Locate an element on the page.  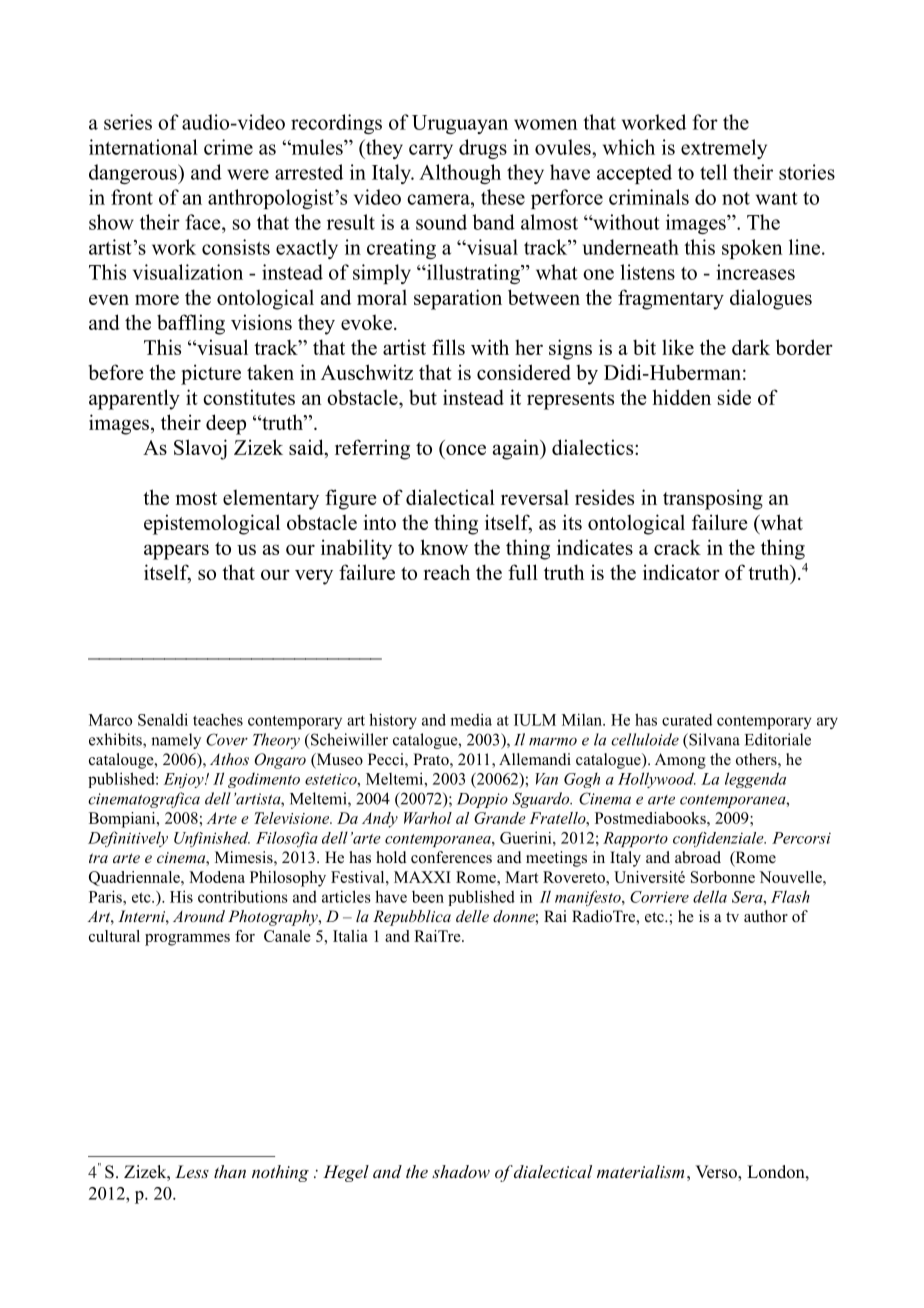
author is located at coordinates (766, 916).
